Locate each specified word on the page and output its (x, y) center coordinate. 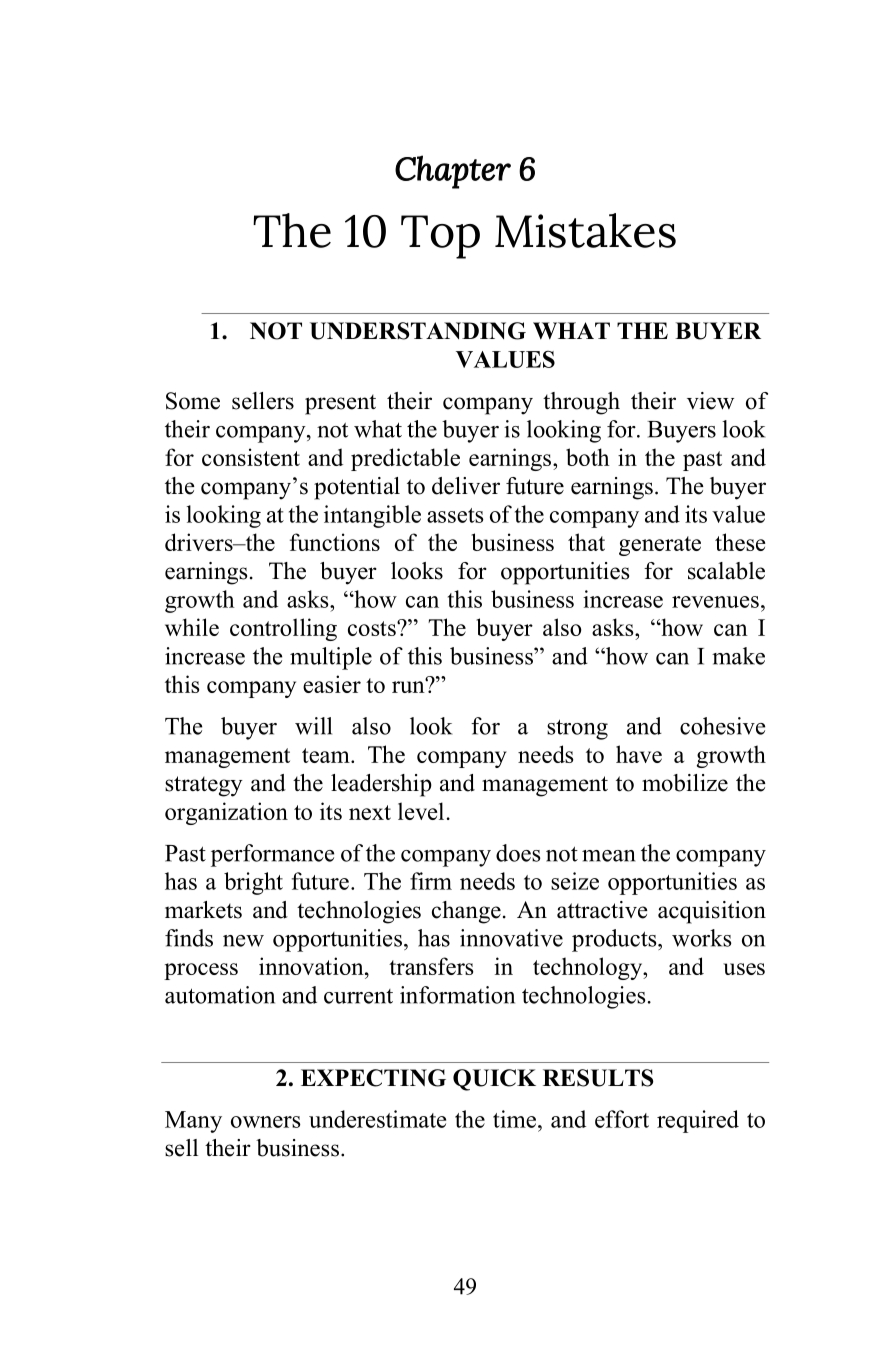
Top (440, 237)
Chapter (453, 172)
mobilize (685, 783)
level (421, 811)
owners (266, 1122)
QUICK (494, 1080)
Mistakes (585, 230)
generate (660, 546)
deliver (466, 486)
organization (226, 813)
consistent (251, 457)
